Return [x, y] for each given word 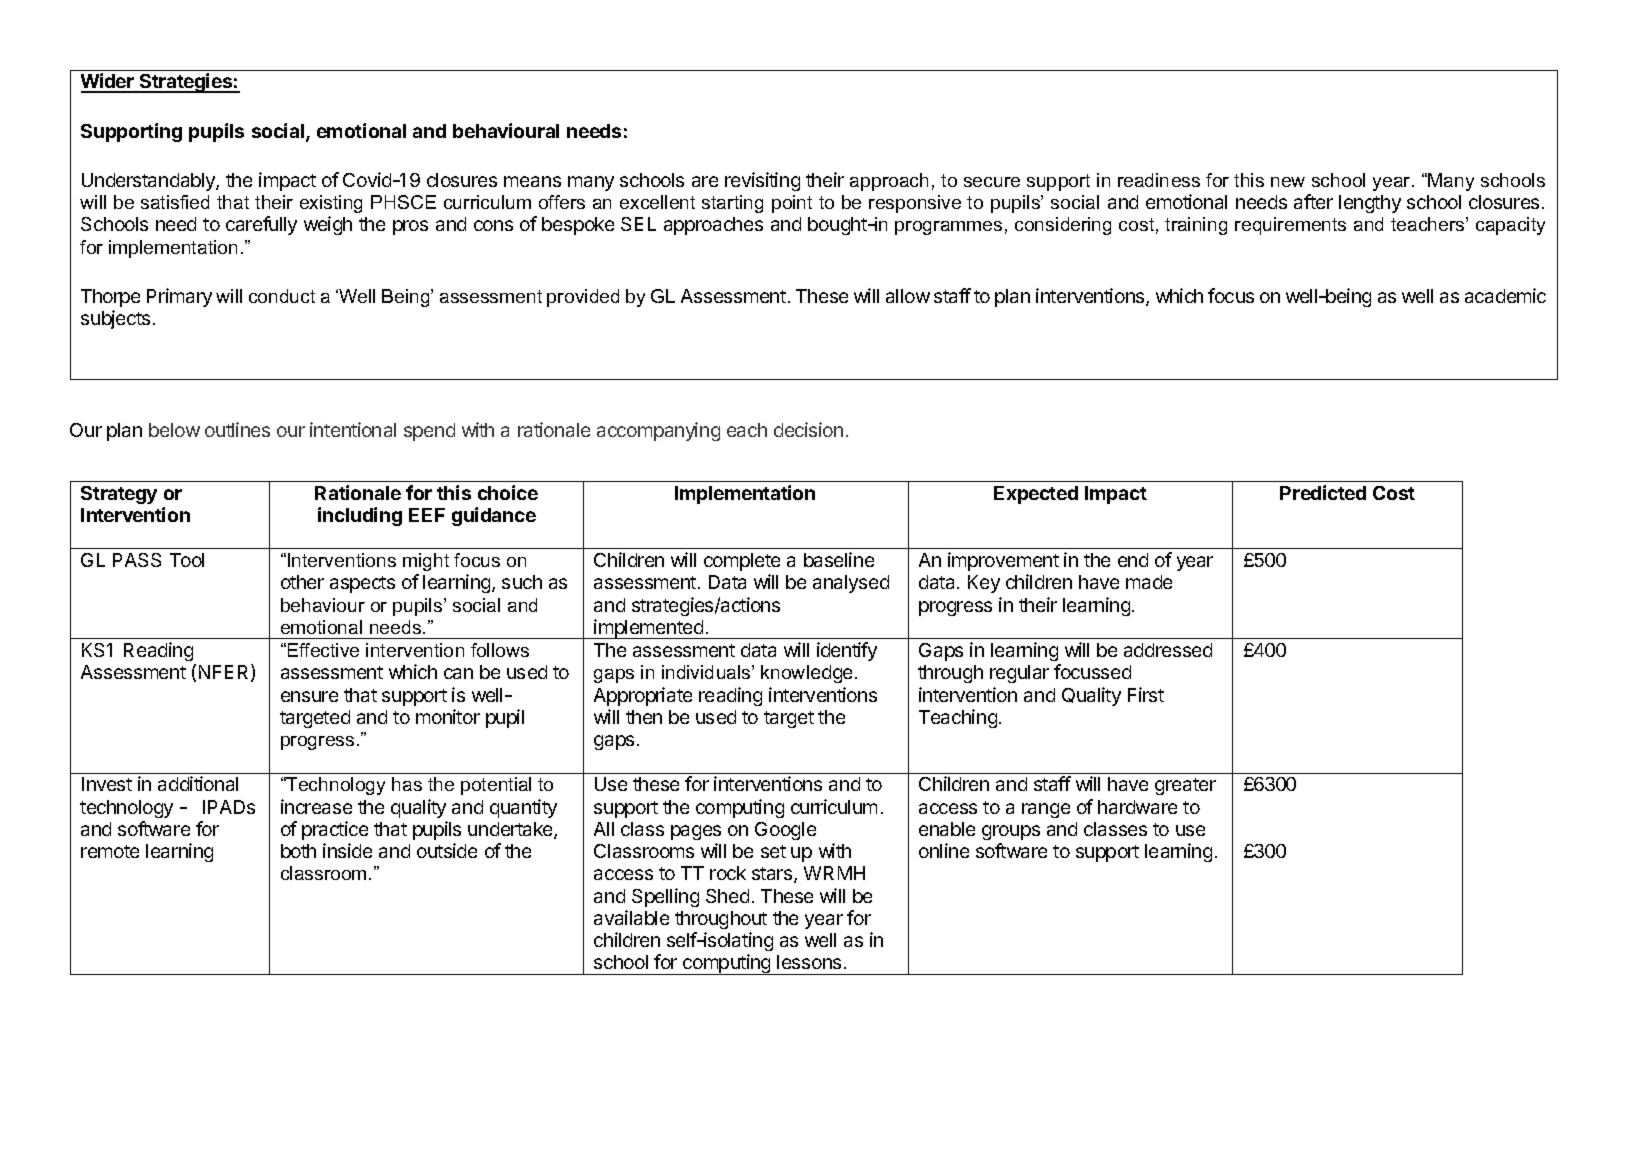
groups [1011, 832]
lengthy [1370, 204]
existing [331, 204]
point [792, 204]
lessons [809, 962]
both [298, 851]
